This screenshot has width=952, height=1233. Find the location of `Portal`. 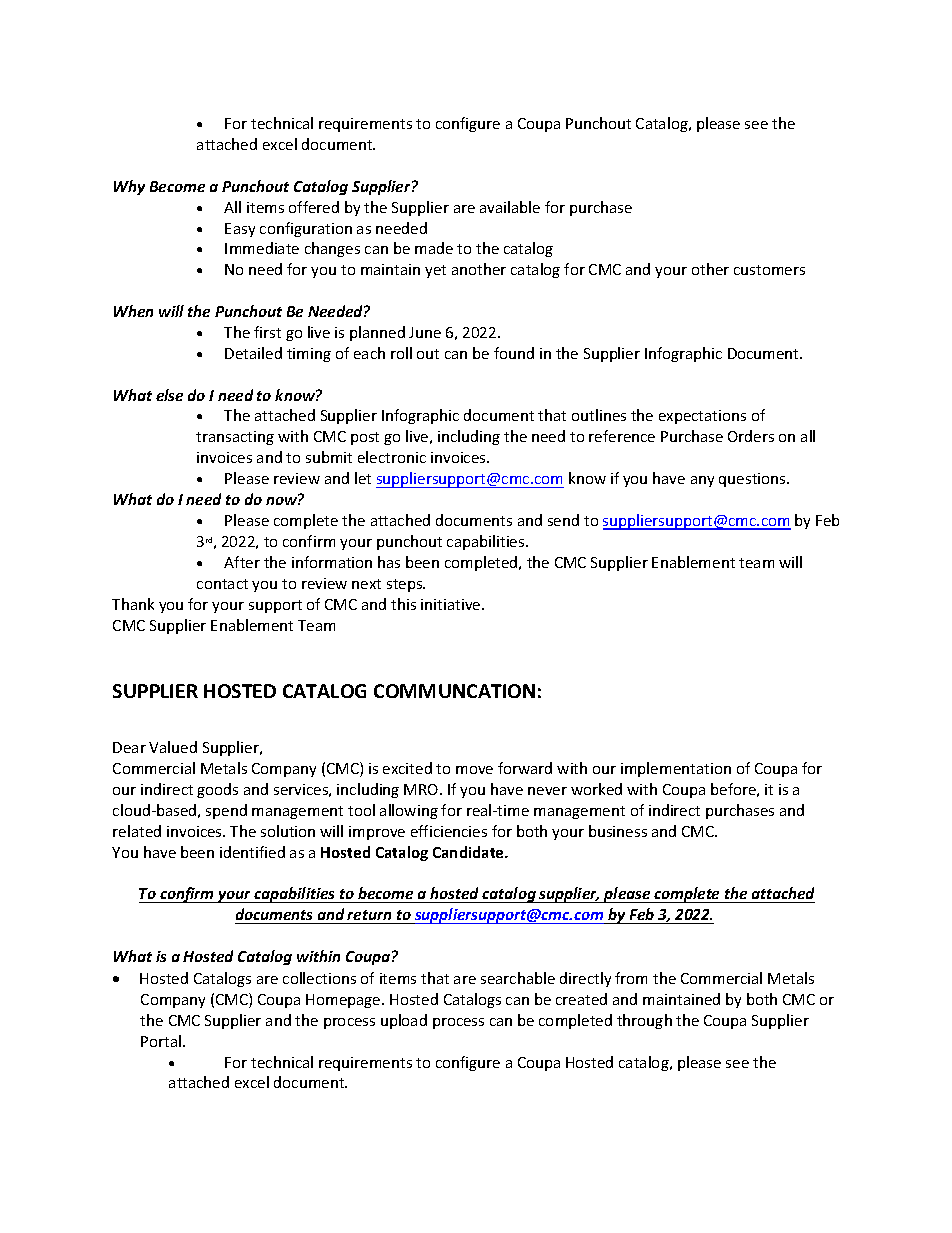

Portal is located at coordinates (162, 1041).
